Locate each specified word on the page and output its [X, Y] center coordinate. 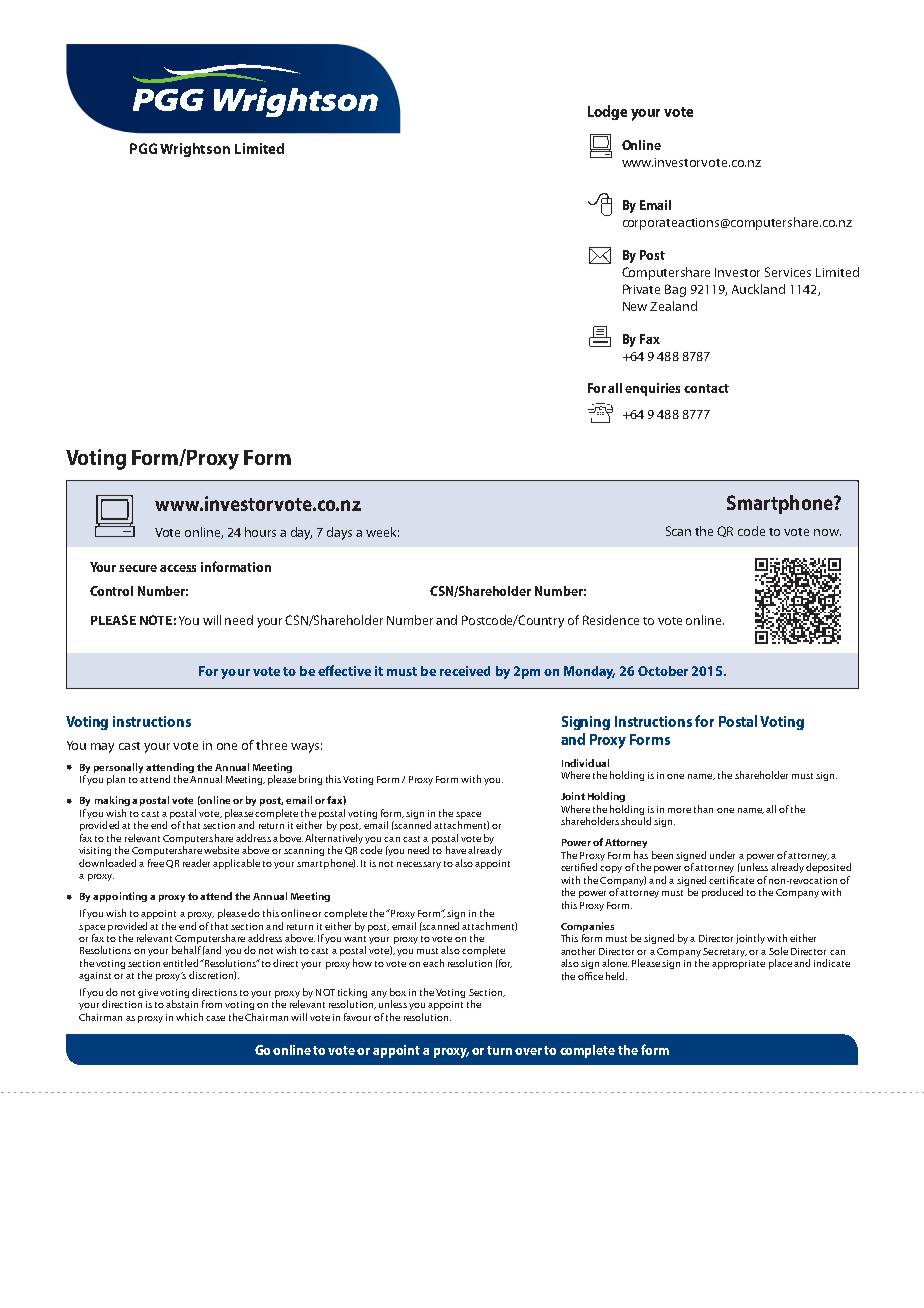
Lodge [607, 112]
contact [706, 388]
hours [260, 532]
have [456, 850]
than [703, 809]
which [189, 1017]
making [112, 801]
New [635, 306]
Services [788, 272]
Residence [611, 620]
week [382, 532]
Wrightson [195, 150]
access [178, 568]
